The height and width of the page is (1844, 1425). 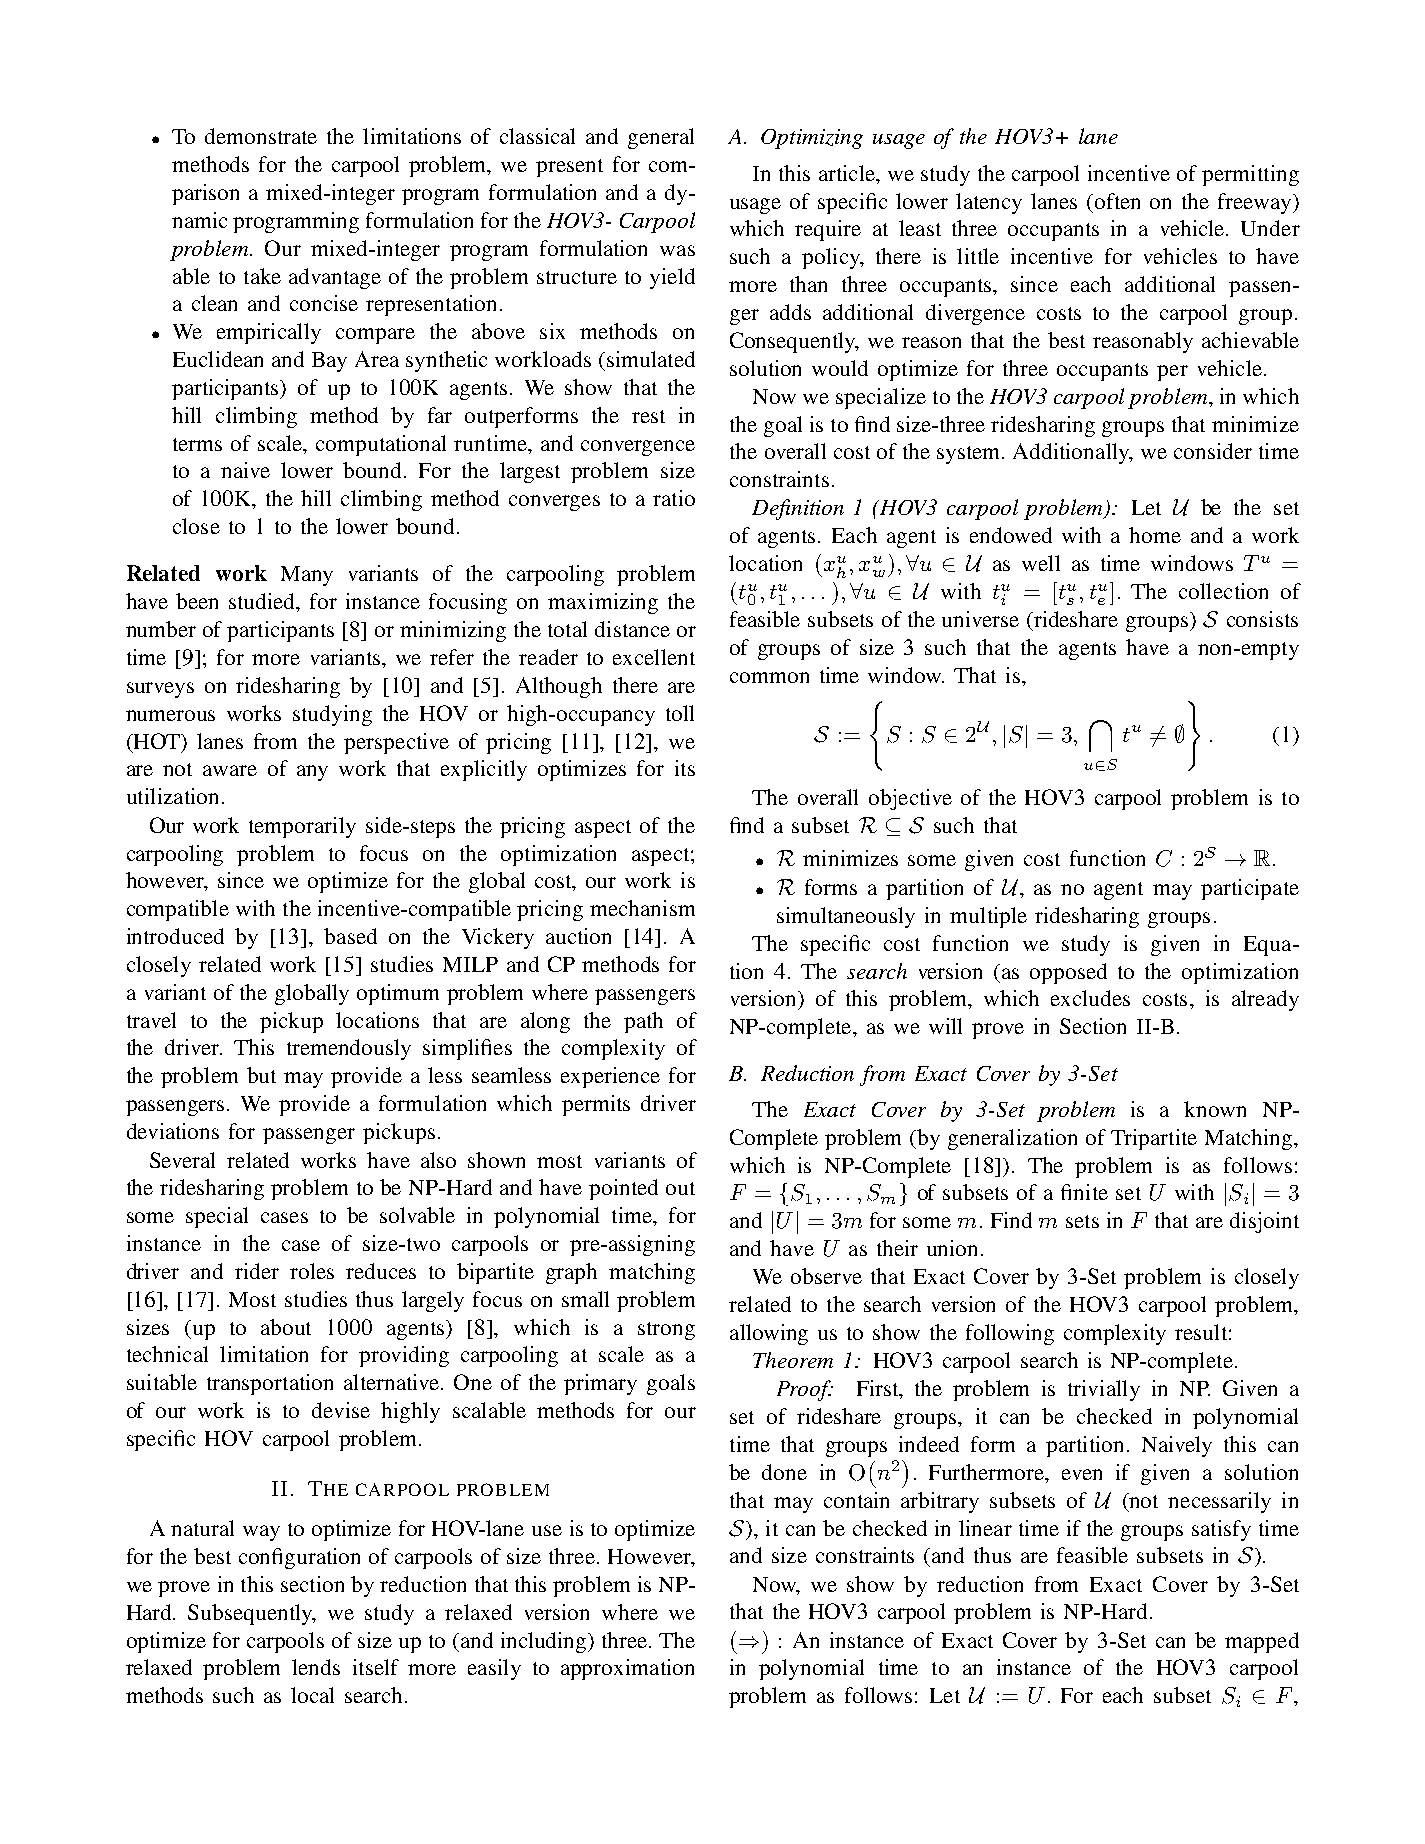 I want to click on mechanism, so click(x=642, y=908).
